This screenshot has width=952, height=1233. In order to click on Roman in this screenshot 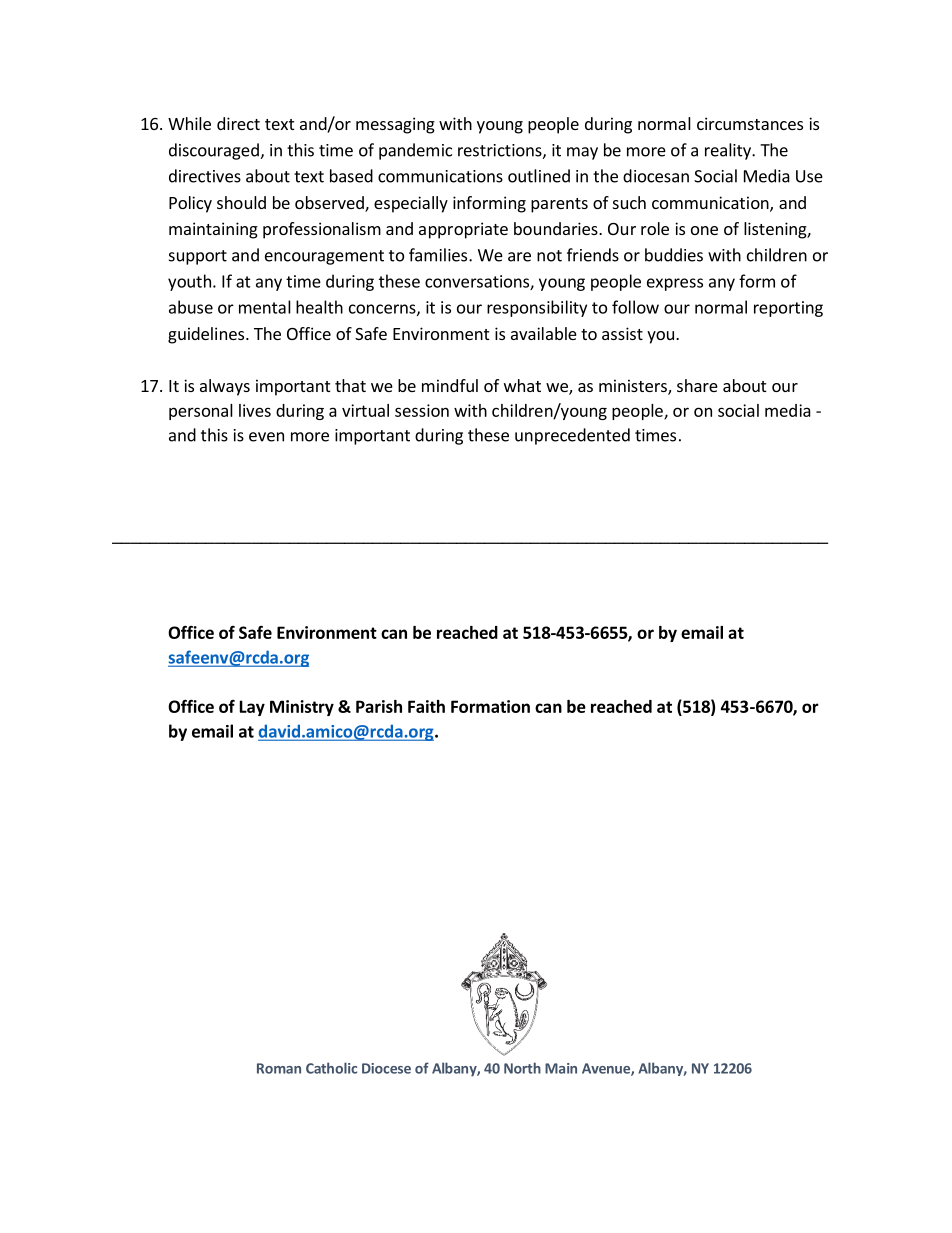, I will do `click(279, 1068)`.
